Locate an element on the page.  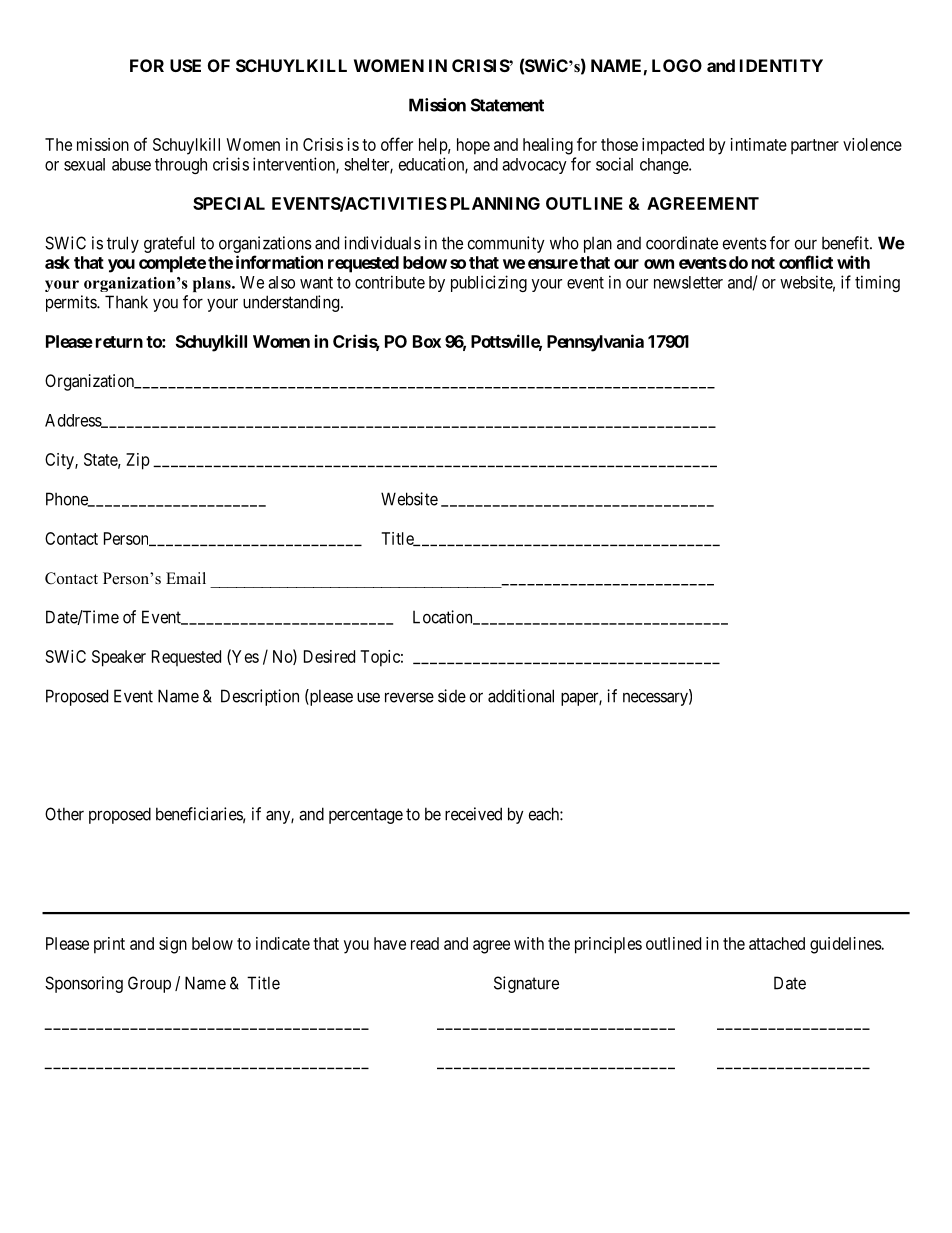
Pennsylvania is located at coordinates (595, 343).
